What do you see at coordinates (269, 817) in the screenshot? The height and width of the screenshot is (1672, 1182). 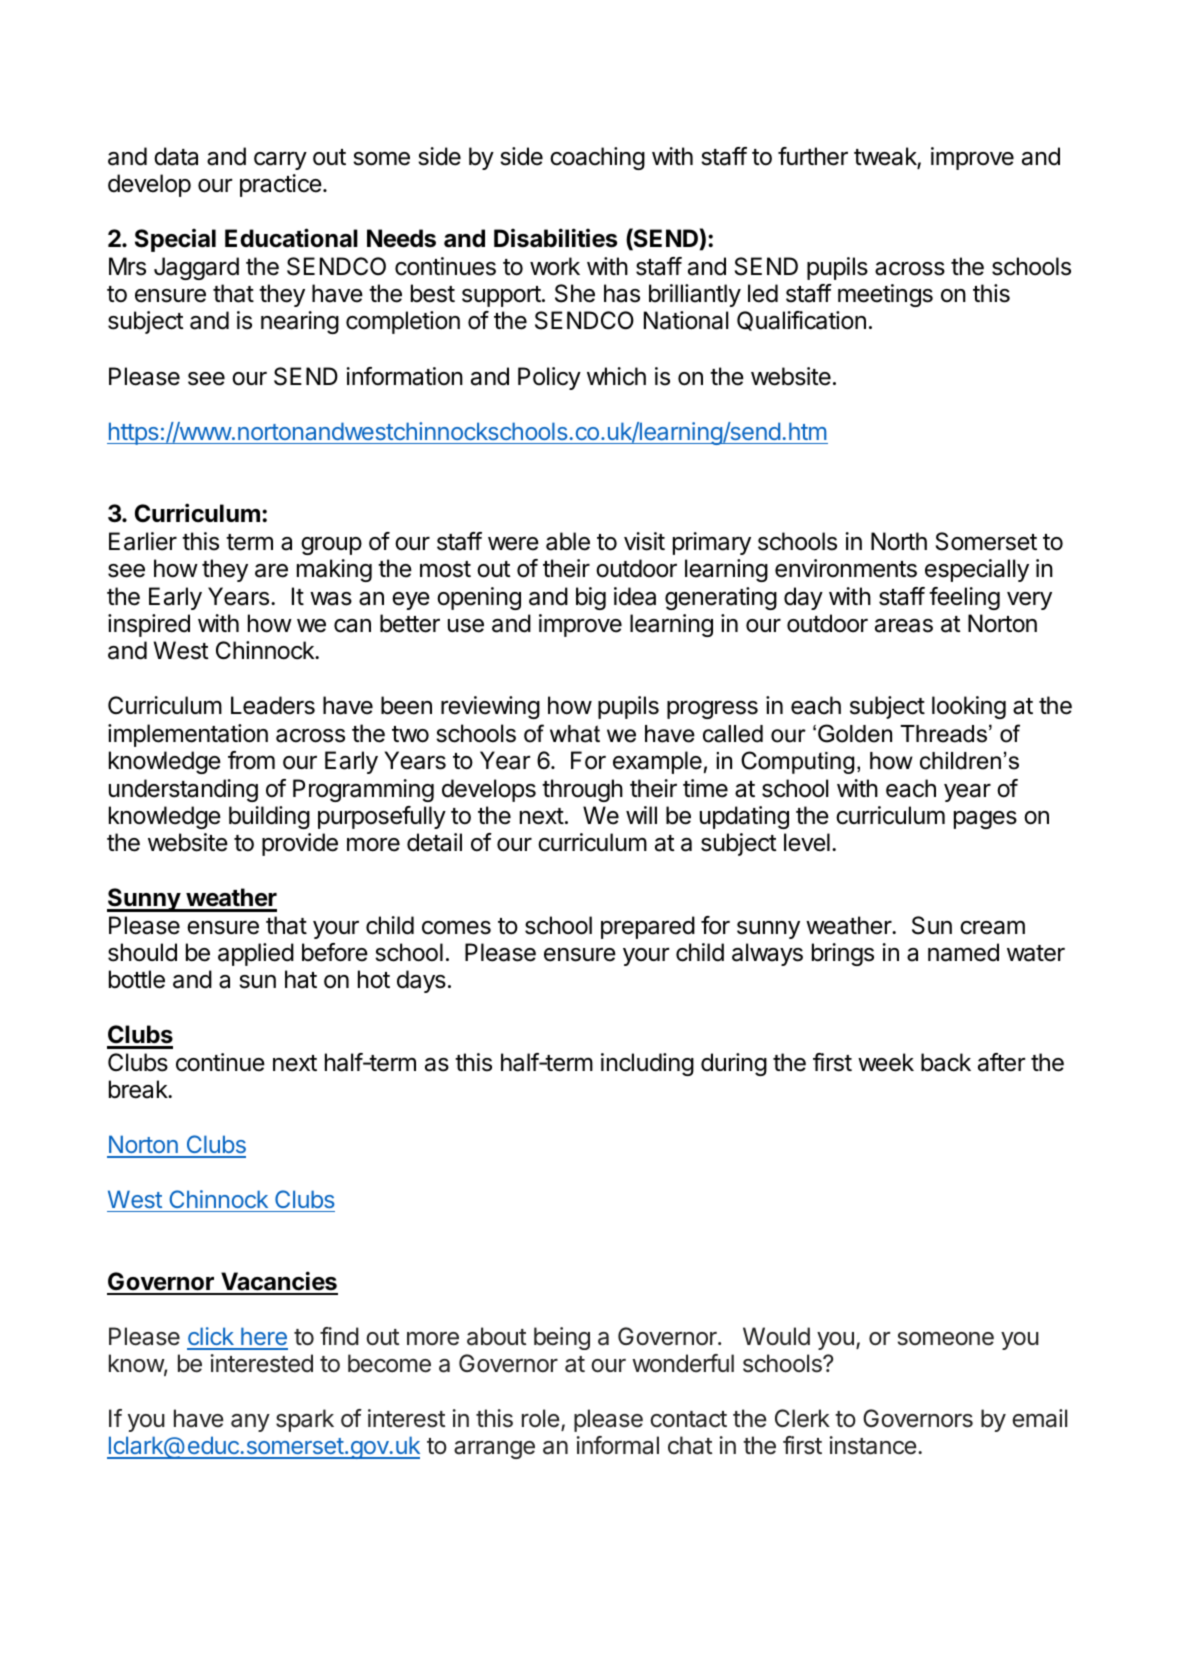 I see `building` at bounding box center [269, 817].
